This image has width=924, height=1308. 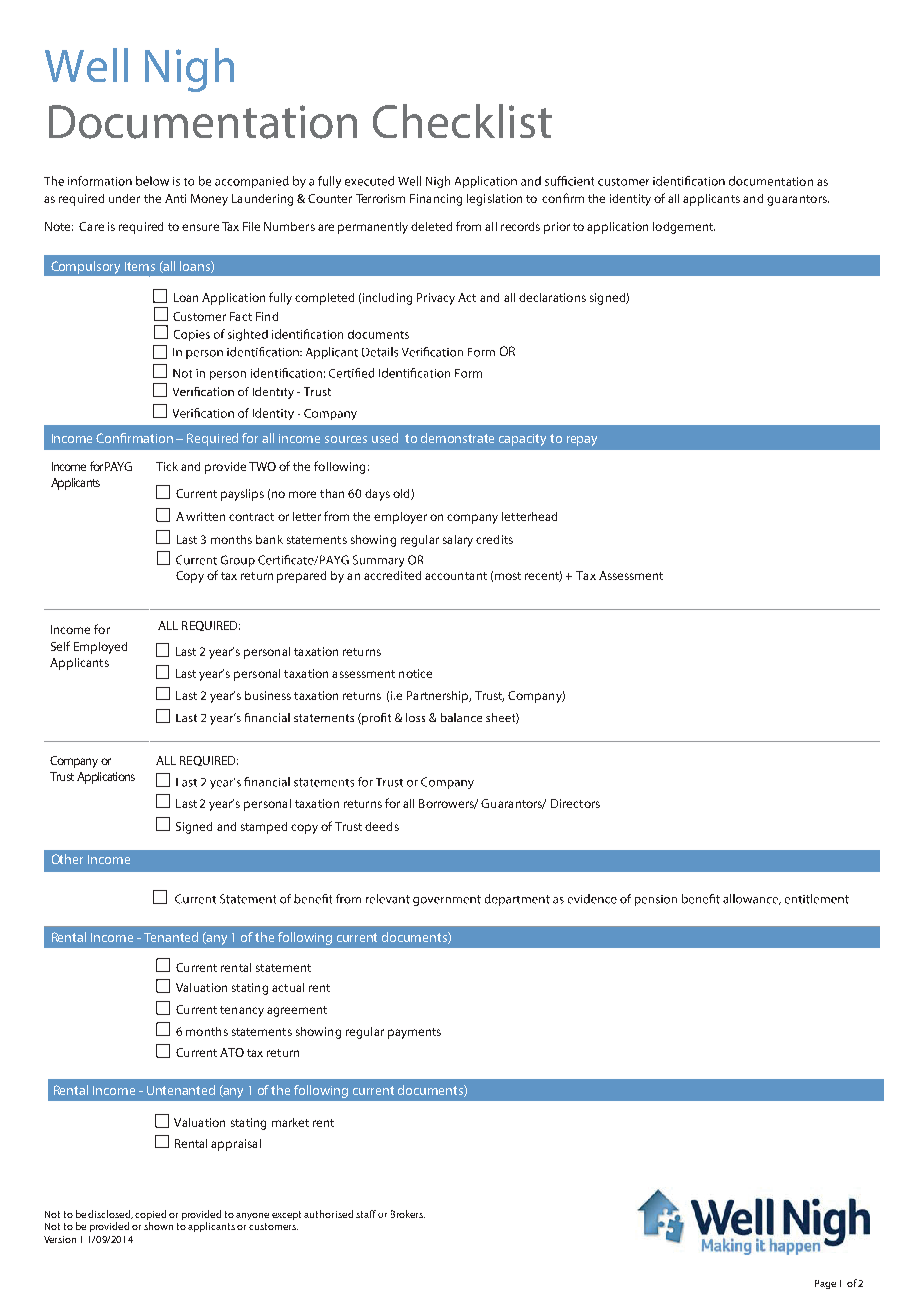 I want to click on Employed, so click(x=100, y=648).
